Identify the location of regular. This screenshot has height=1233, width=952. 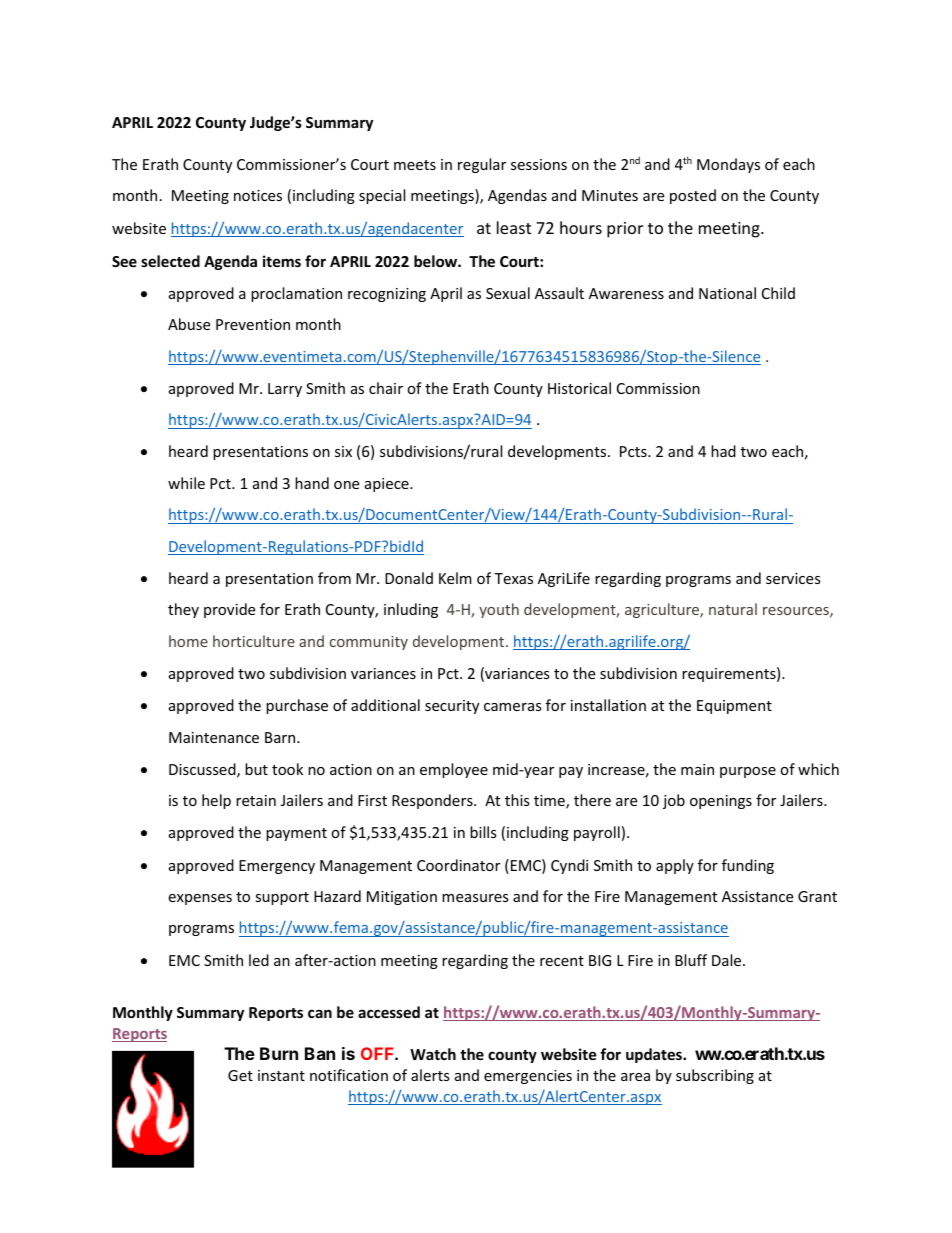
(482, 165).
